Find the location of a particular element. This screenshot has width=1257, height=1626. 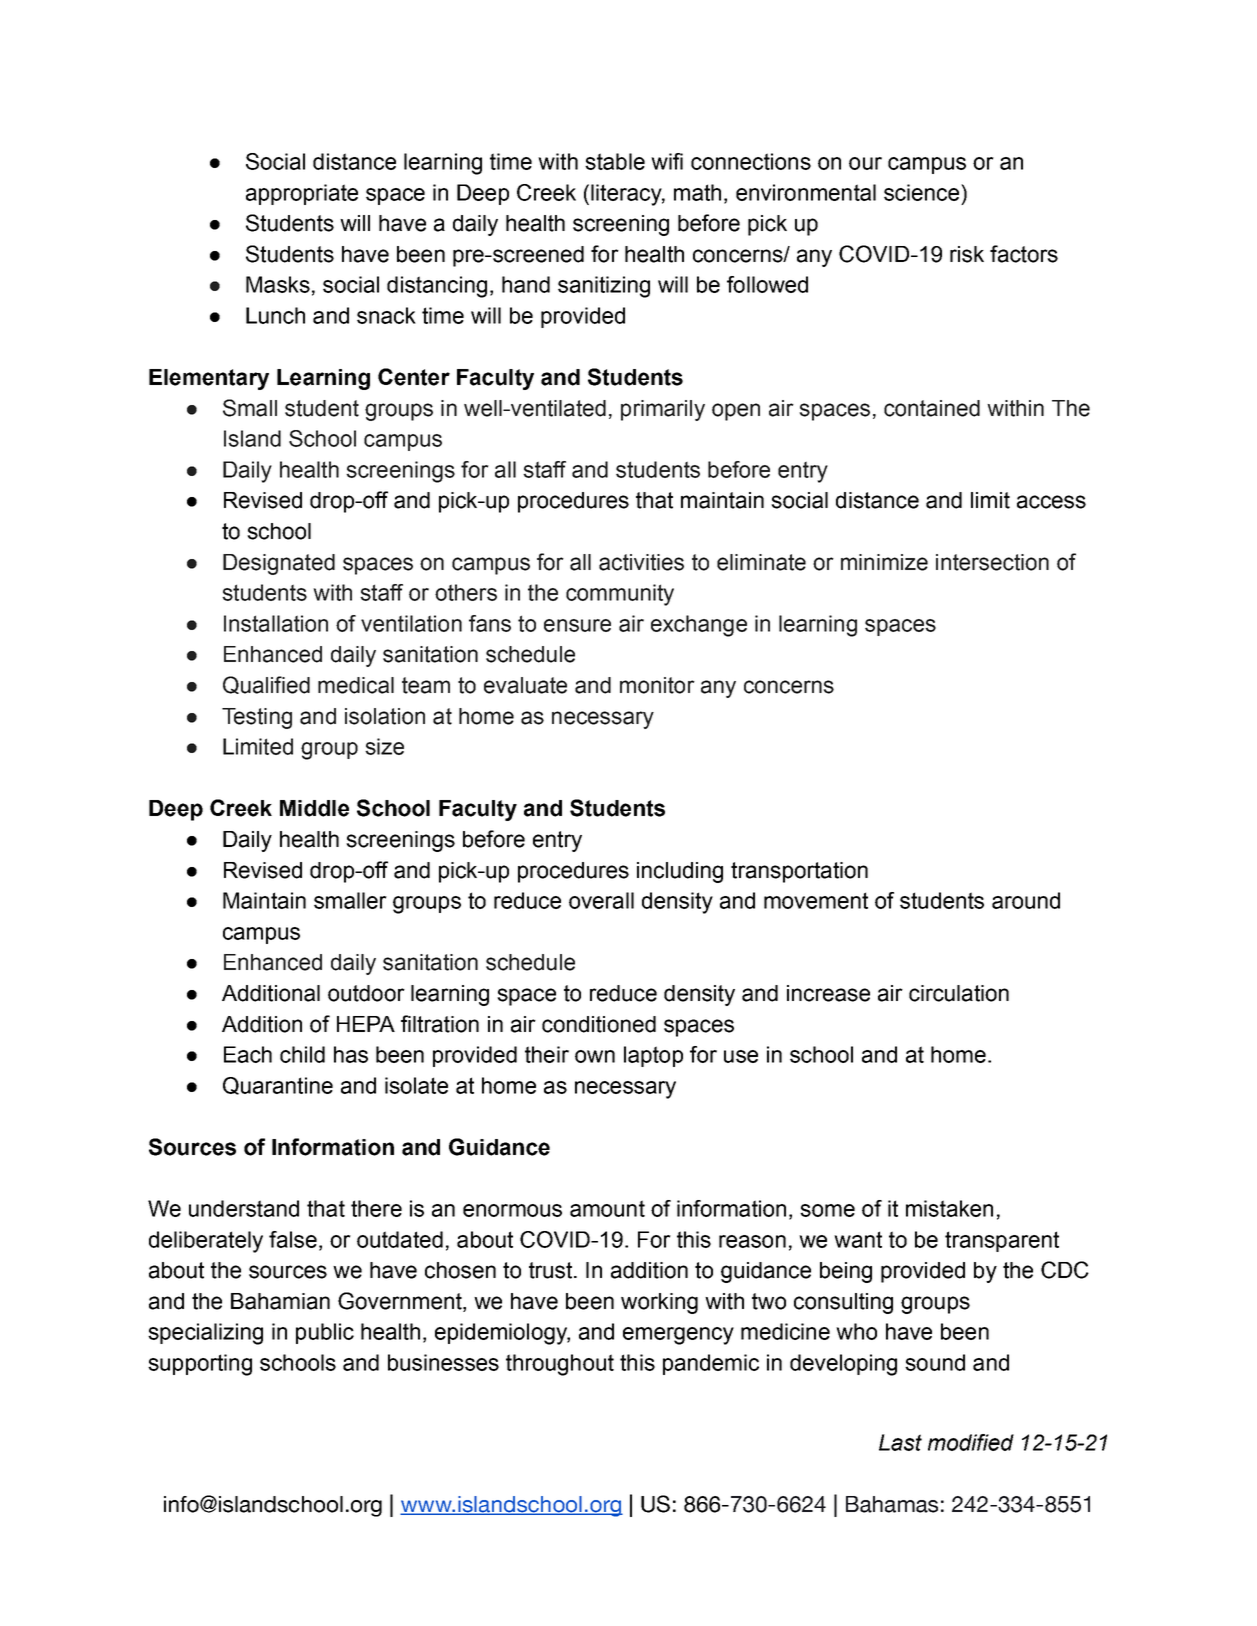

supporting is located at coordinates (200, 1365).
